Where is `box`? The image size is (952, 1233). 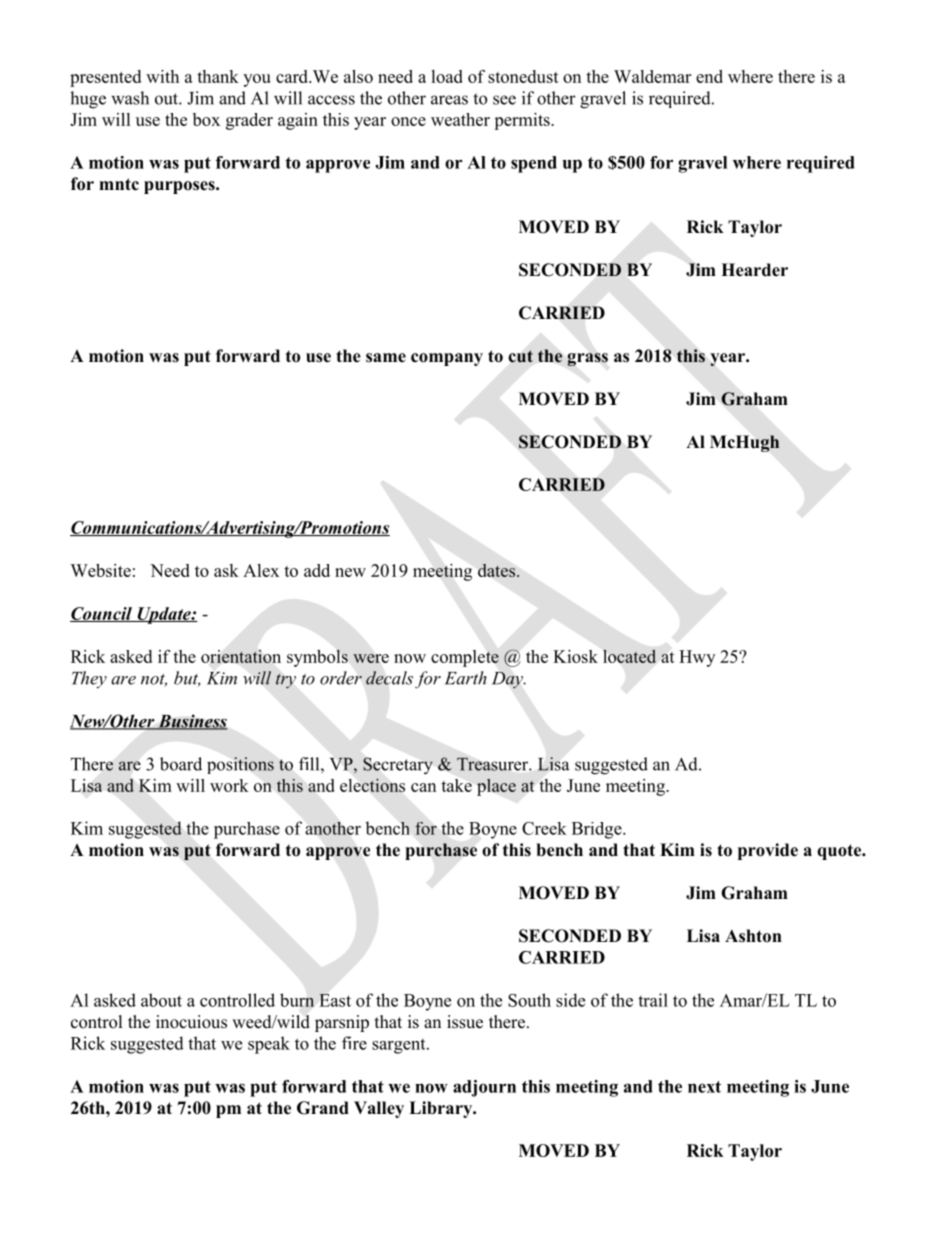 box is located at coordinates (206, 119).
